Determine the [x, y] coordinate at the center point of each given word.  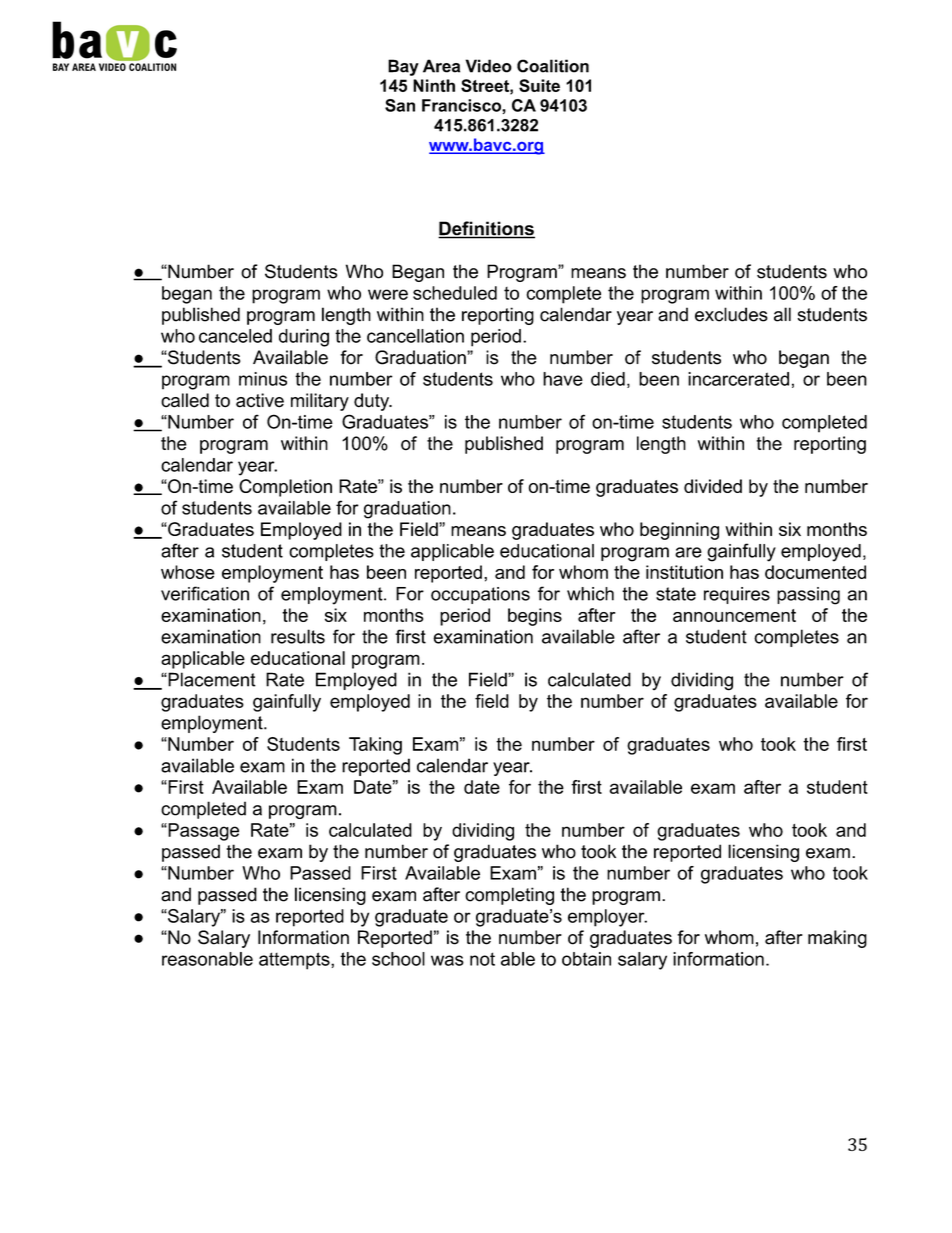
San [400, 105]
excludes [731, 314]
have [563, 379]
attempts [295, 961]
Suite [539, 85]
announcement [734, 615]
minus [263, 379]
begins [535, 617]
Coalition [553, 66]
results [298, 636]
